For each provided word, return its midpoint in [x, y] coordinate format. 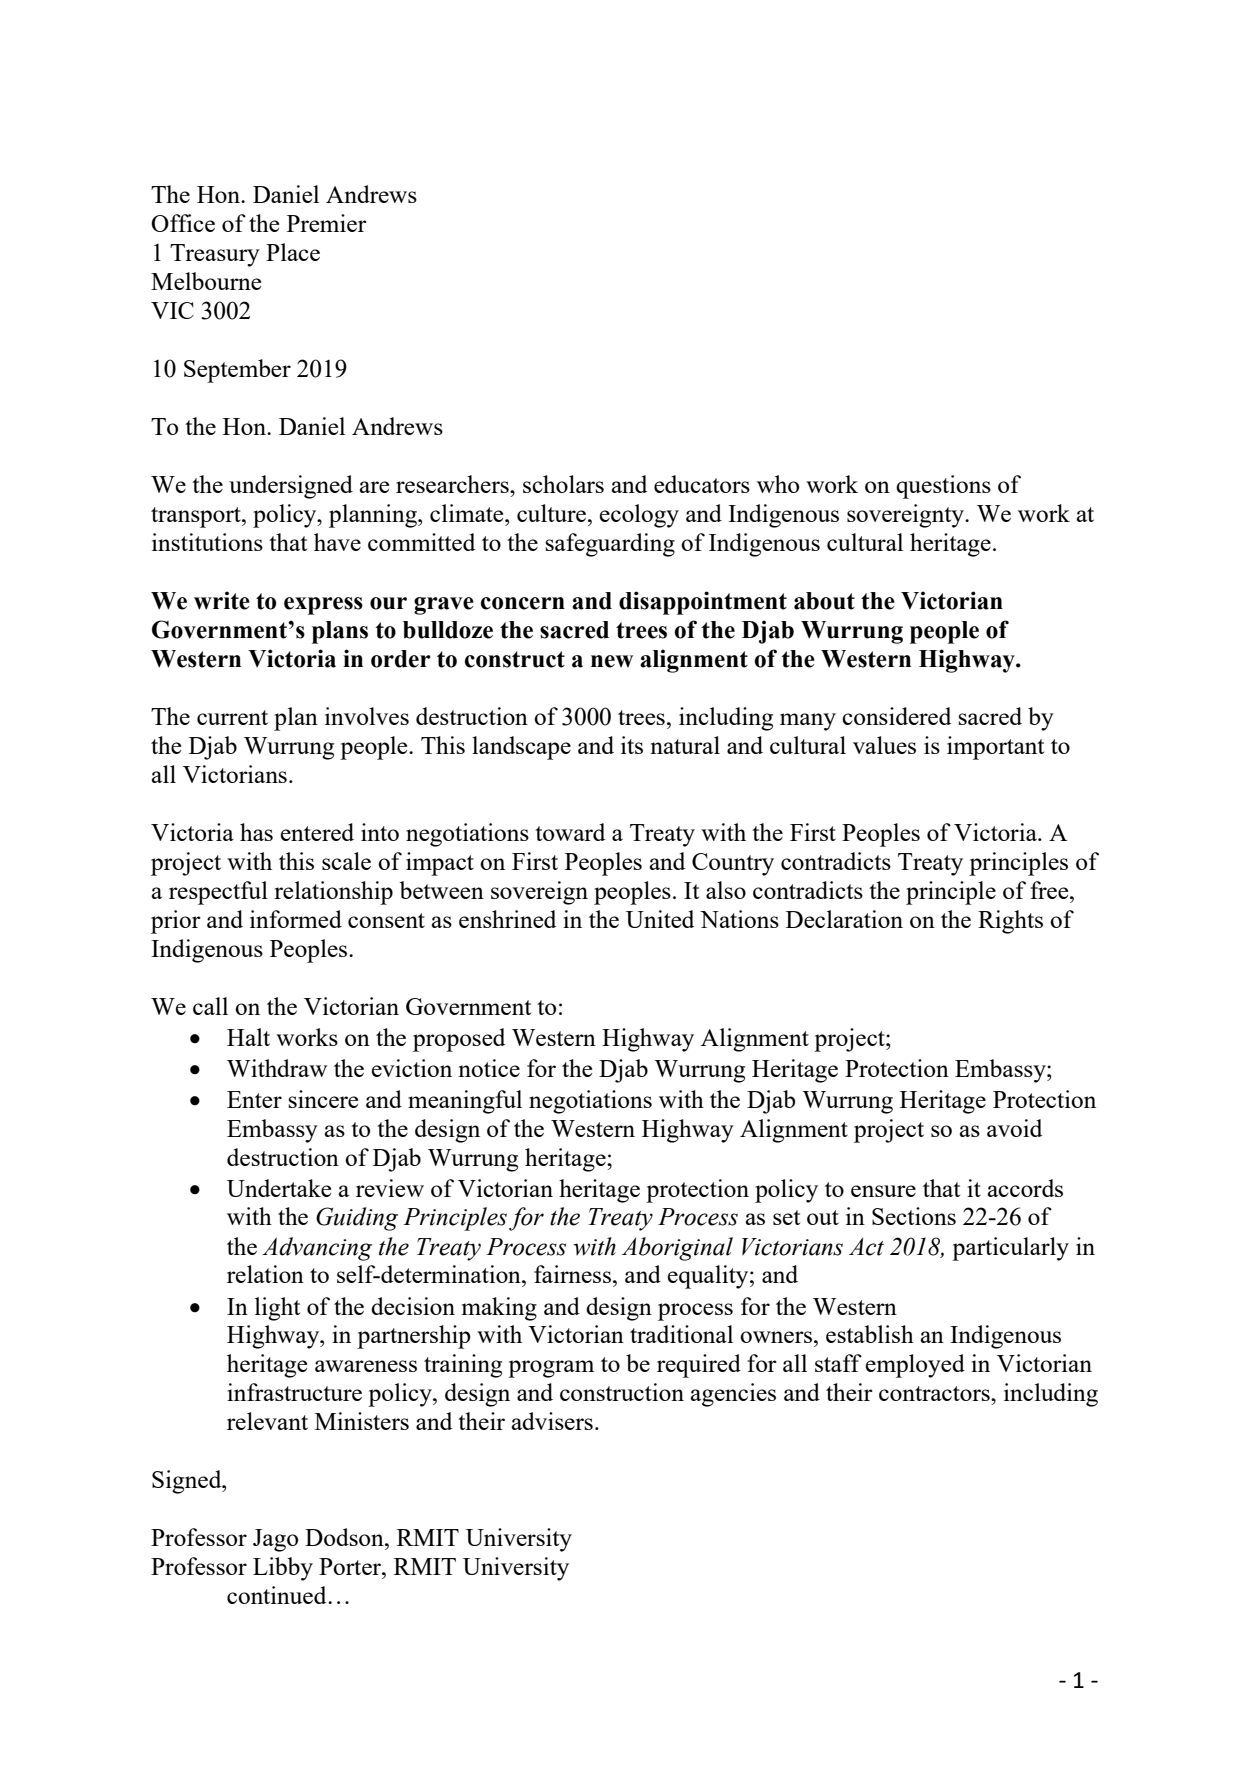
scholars [563, 484]
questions [943, 487]
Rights [1010, 922]
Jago [275, 1540]
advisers [552, 1421]
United [660, 919]
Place [293, 252]
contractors [935, 1393]
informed [296, 919]
